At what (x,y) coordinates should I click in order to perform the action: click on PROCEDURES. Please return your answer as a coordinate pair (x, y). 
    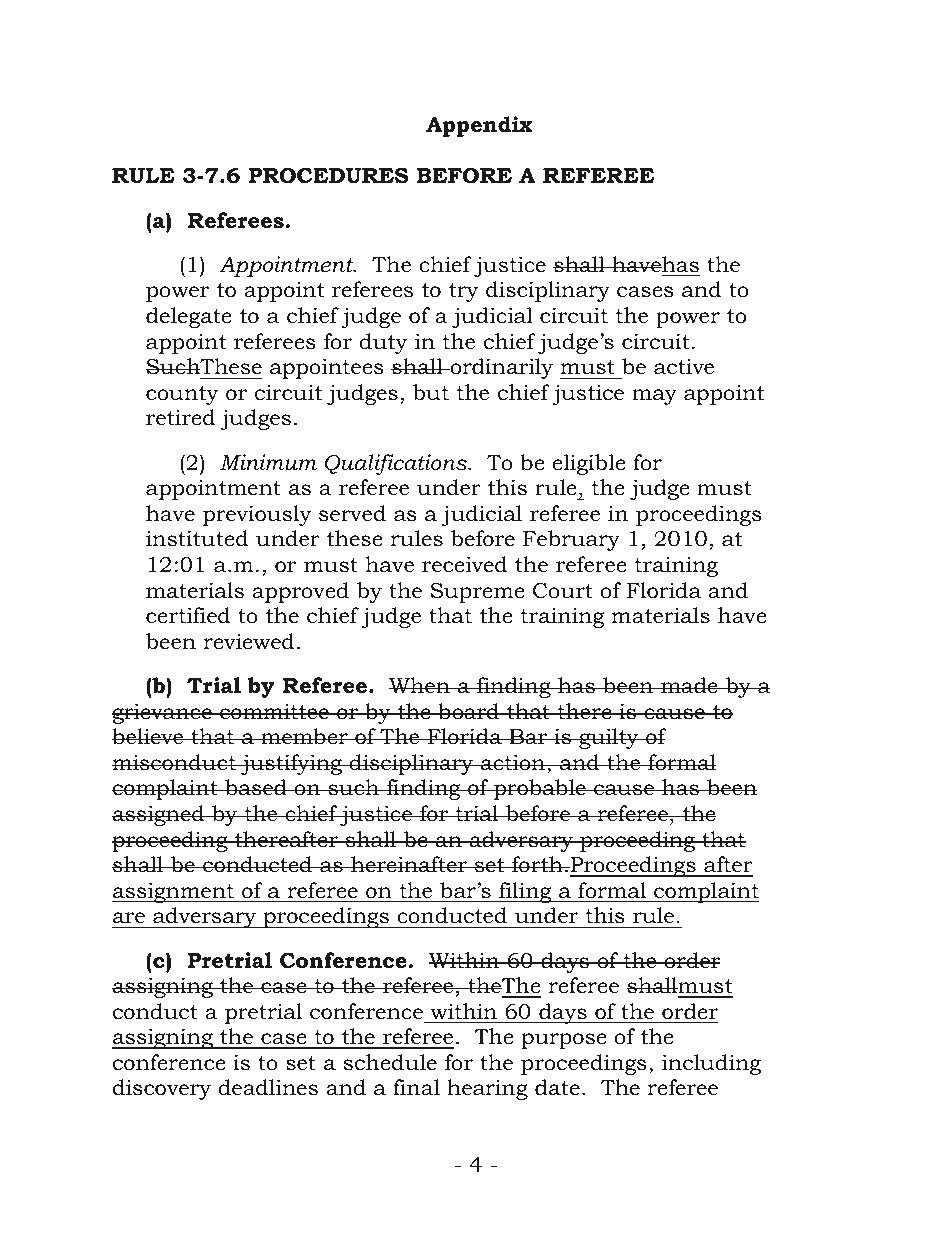
    Looking at the image, I should click on (328, 176).
